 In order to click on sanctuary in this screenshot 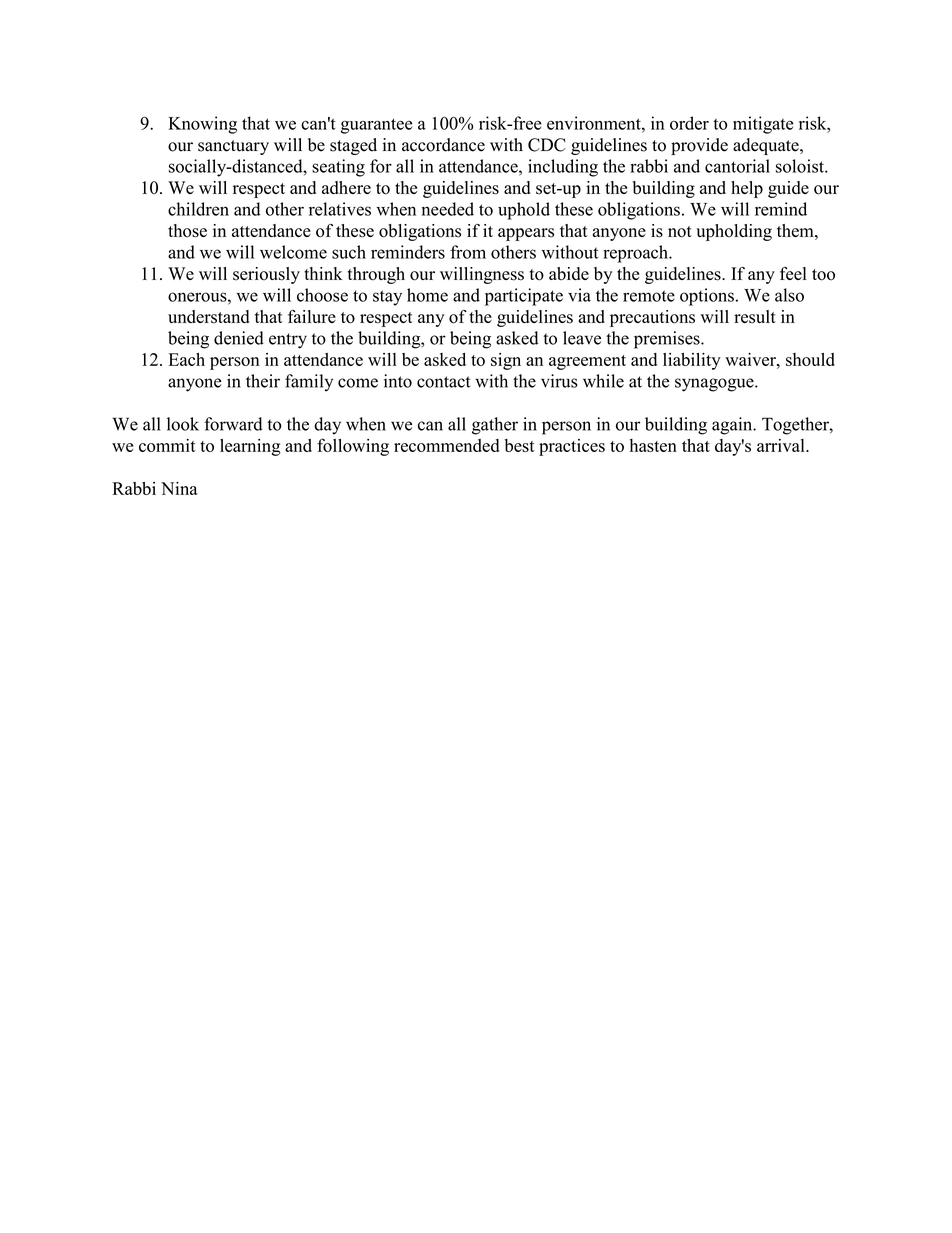, I will do `click(233, 147)`.
